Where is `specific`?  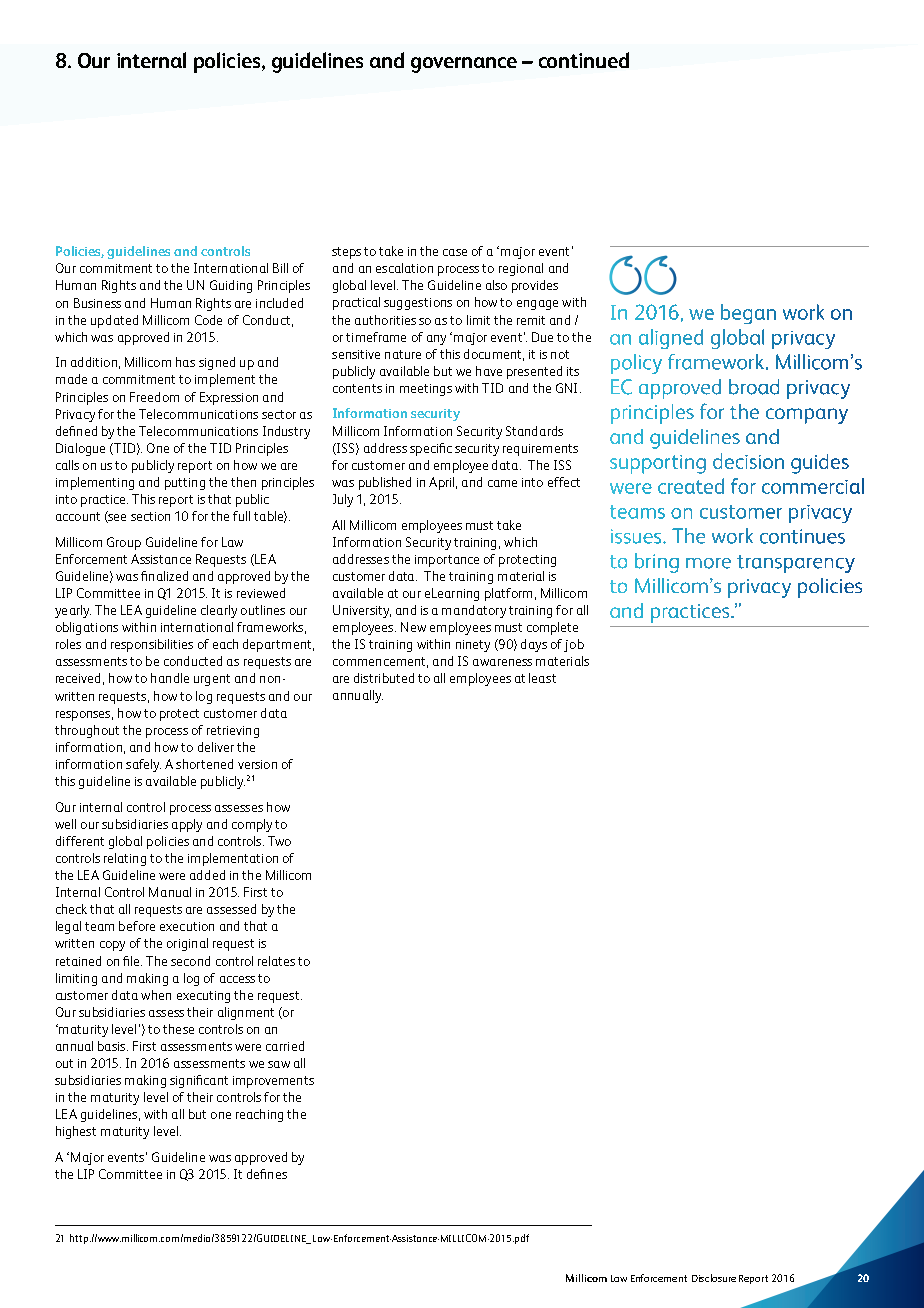
specific is located at coordinates (431, 449).
